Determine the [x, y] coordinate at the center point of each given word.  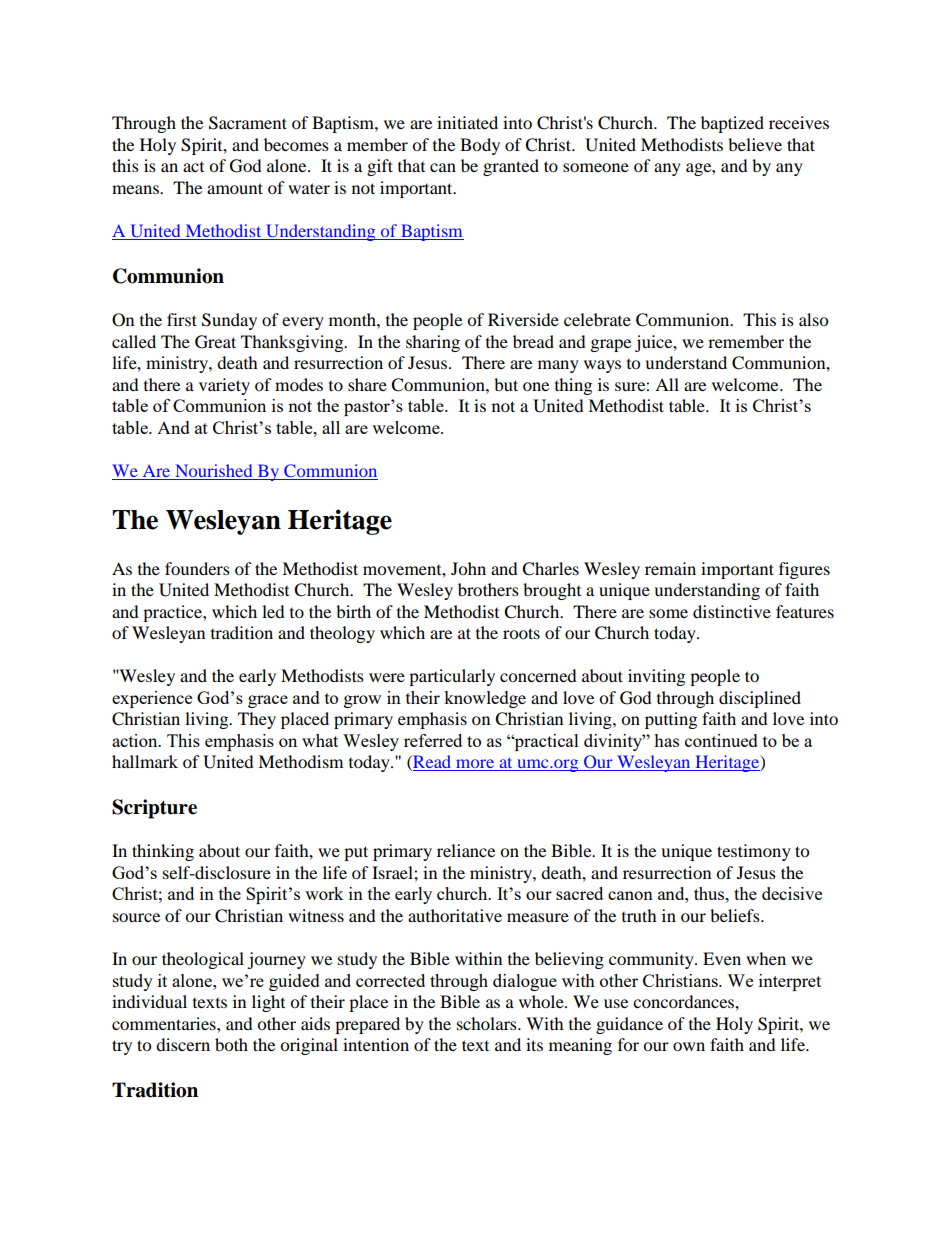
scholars [488, 1023]
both [231, 1044]
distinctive [732, 611]
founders [197, 568]
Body [480, 146]
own [689, 1046]
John [468, 568]
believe [755, 144]
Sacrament [248, 123]
